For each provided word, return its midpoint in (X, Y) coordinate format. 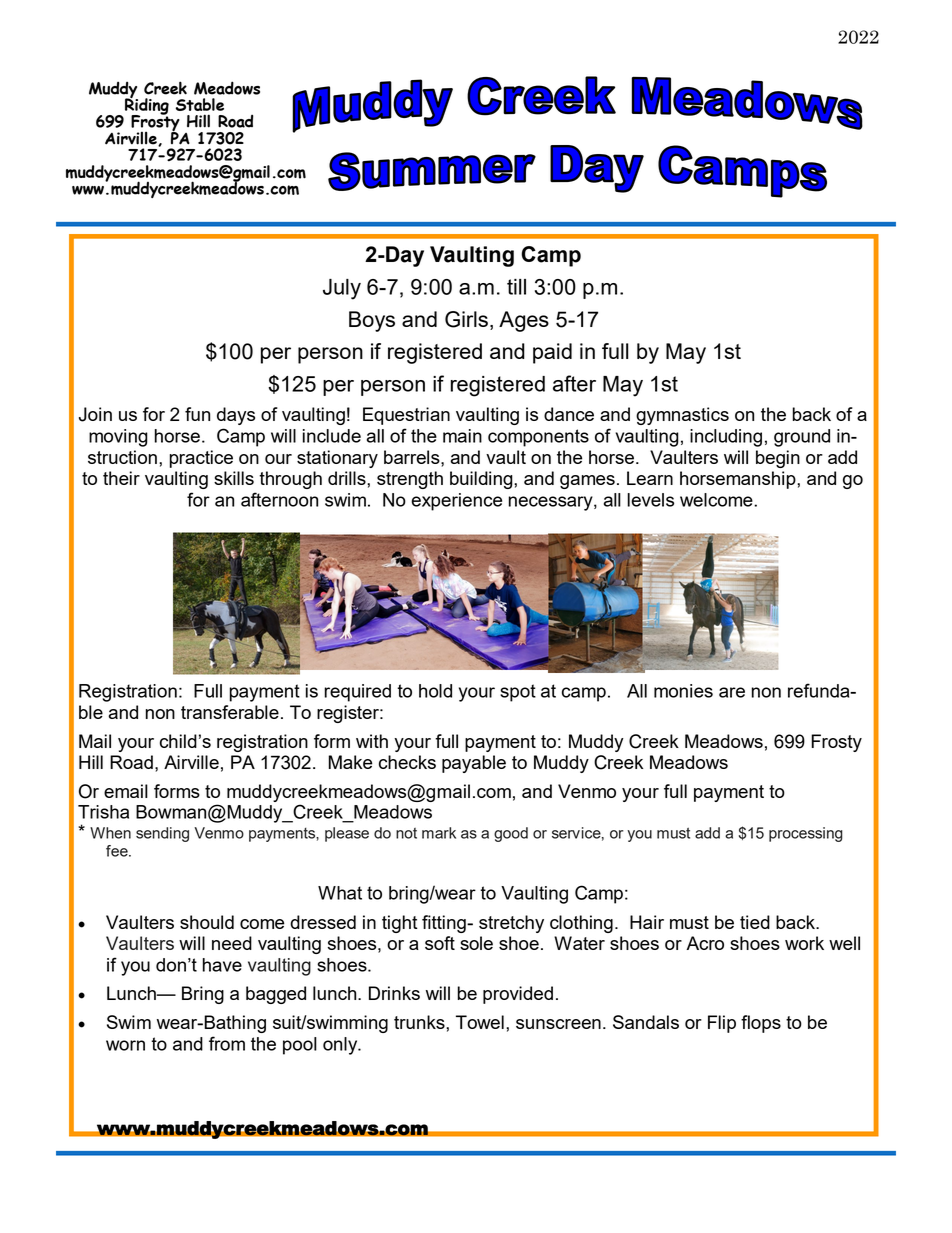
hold (435, 691)
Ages (524, 321)
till (516, 287)
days (236, 416)
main (462, 436)
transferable (230, 712)
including (726, 438)
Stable (200, 104)
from (227, 1043)
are (732, 692)
